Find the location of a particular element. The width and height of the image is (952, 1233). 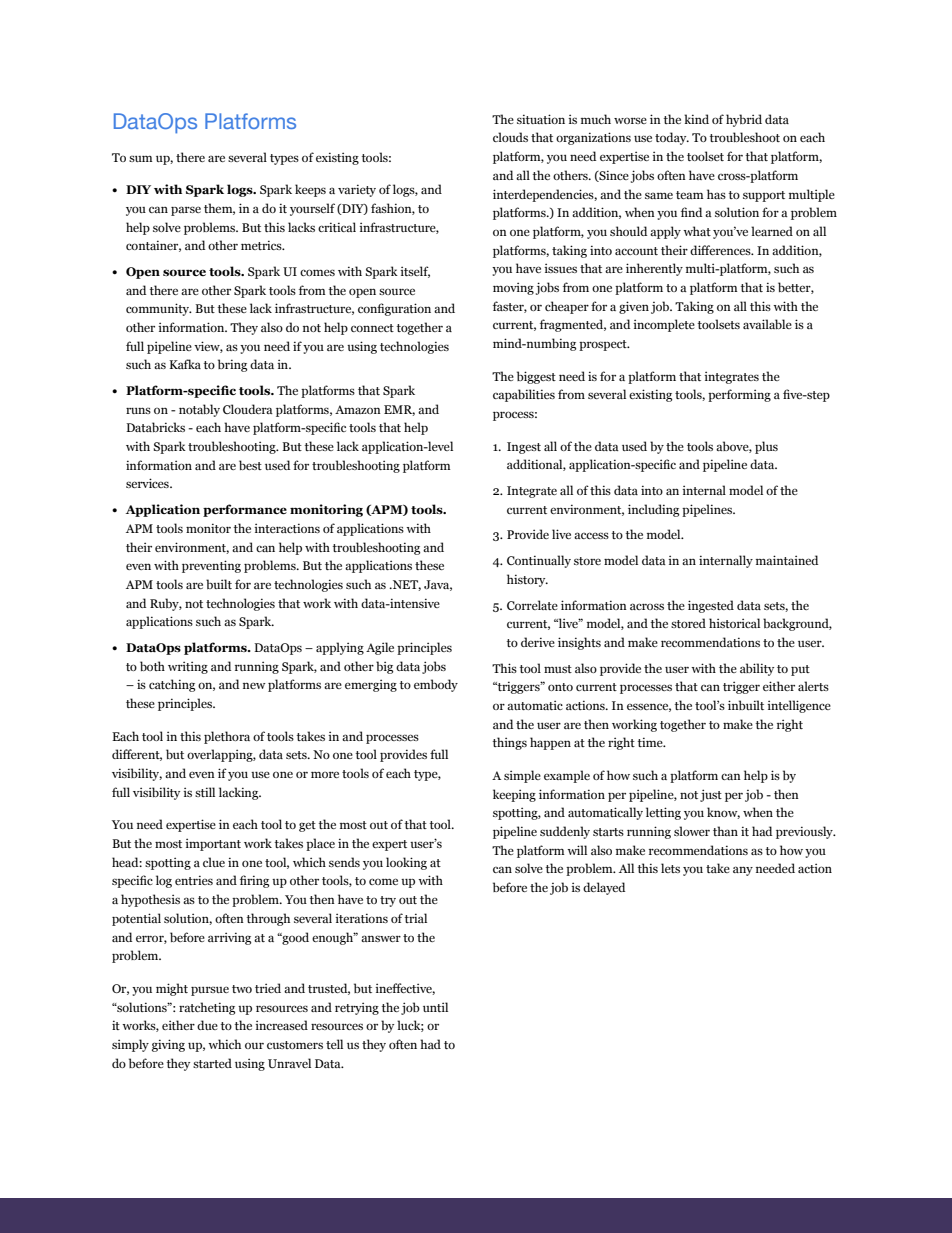

until is located at coordinates (435, 1007).
